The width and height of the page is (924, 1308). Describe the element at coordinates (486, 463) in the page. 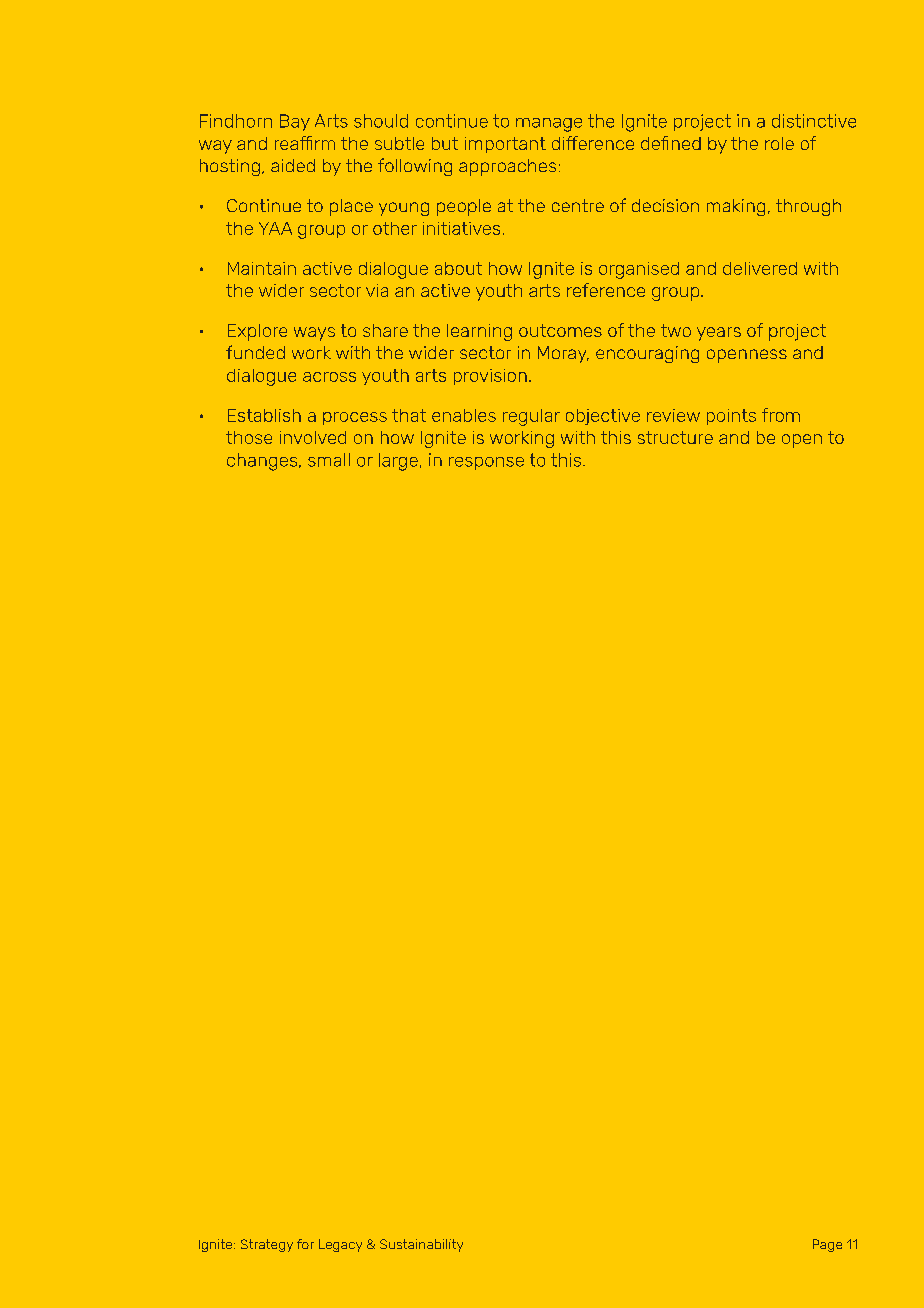

I see `response` at that location.
